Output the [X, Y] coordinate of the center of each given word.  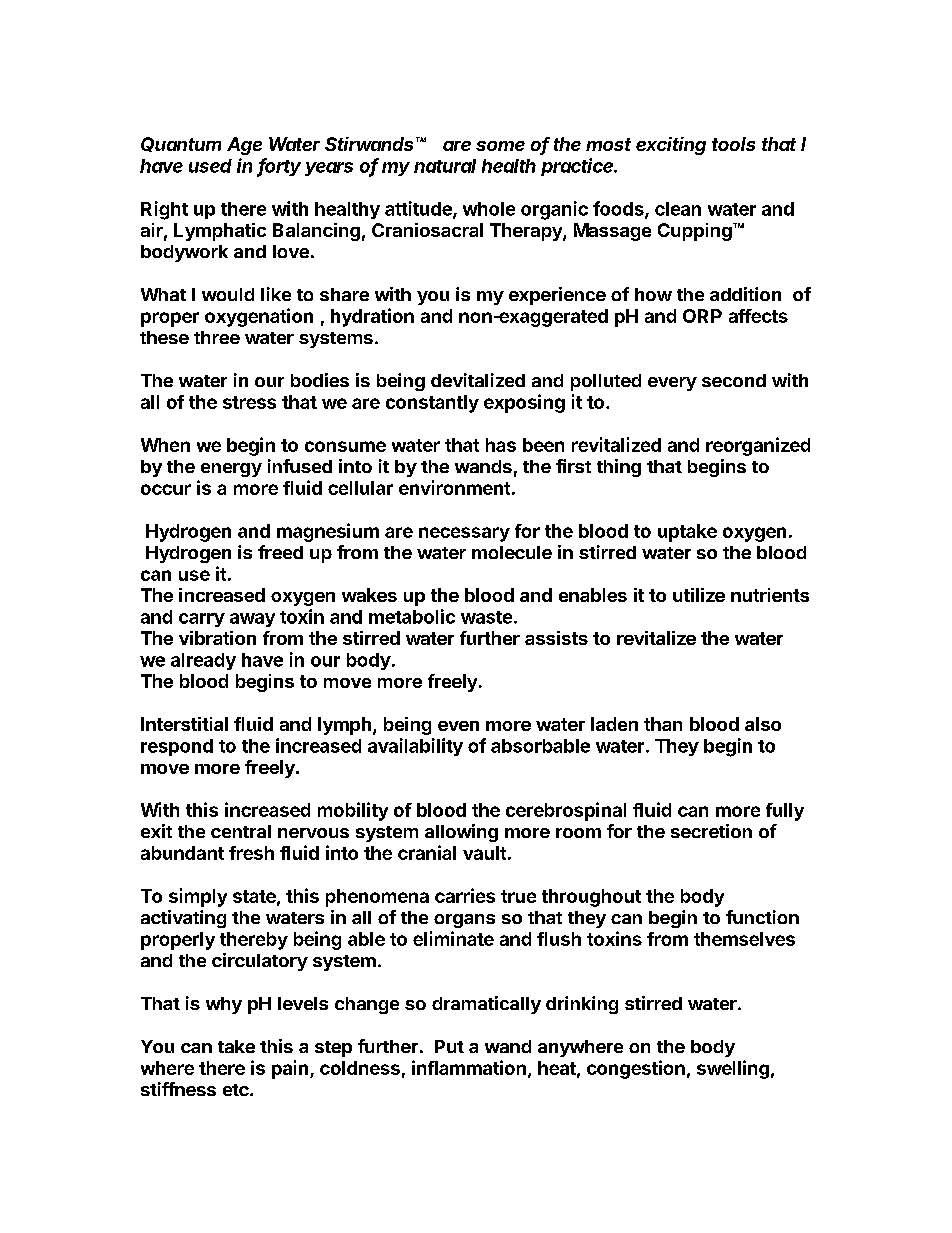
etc [237, 1090]
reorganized [758, 446]
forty [279, 167]
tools [733, 144]
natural [445, 166]
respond [177, 747]
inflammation [469, 1067]
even [458, 726]
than [663, 724]
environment [454, 487]
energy [231, 470]
